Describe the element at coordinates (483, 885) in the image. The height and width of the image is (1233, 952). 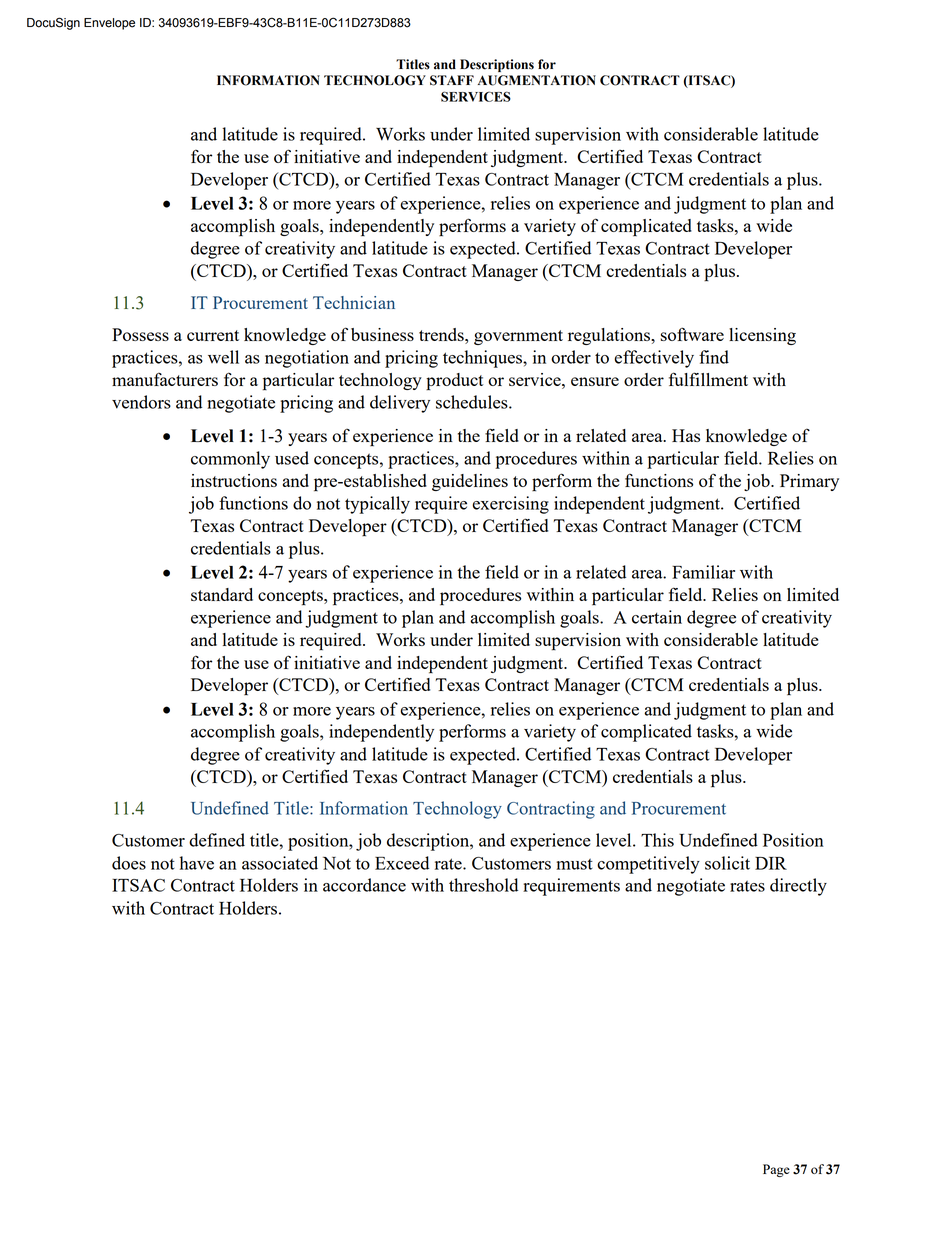
I see `threshold` at that location.
